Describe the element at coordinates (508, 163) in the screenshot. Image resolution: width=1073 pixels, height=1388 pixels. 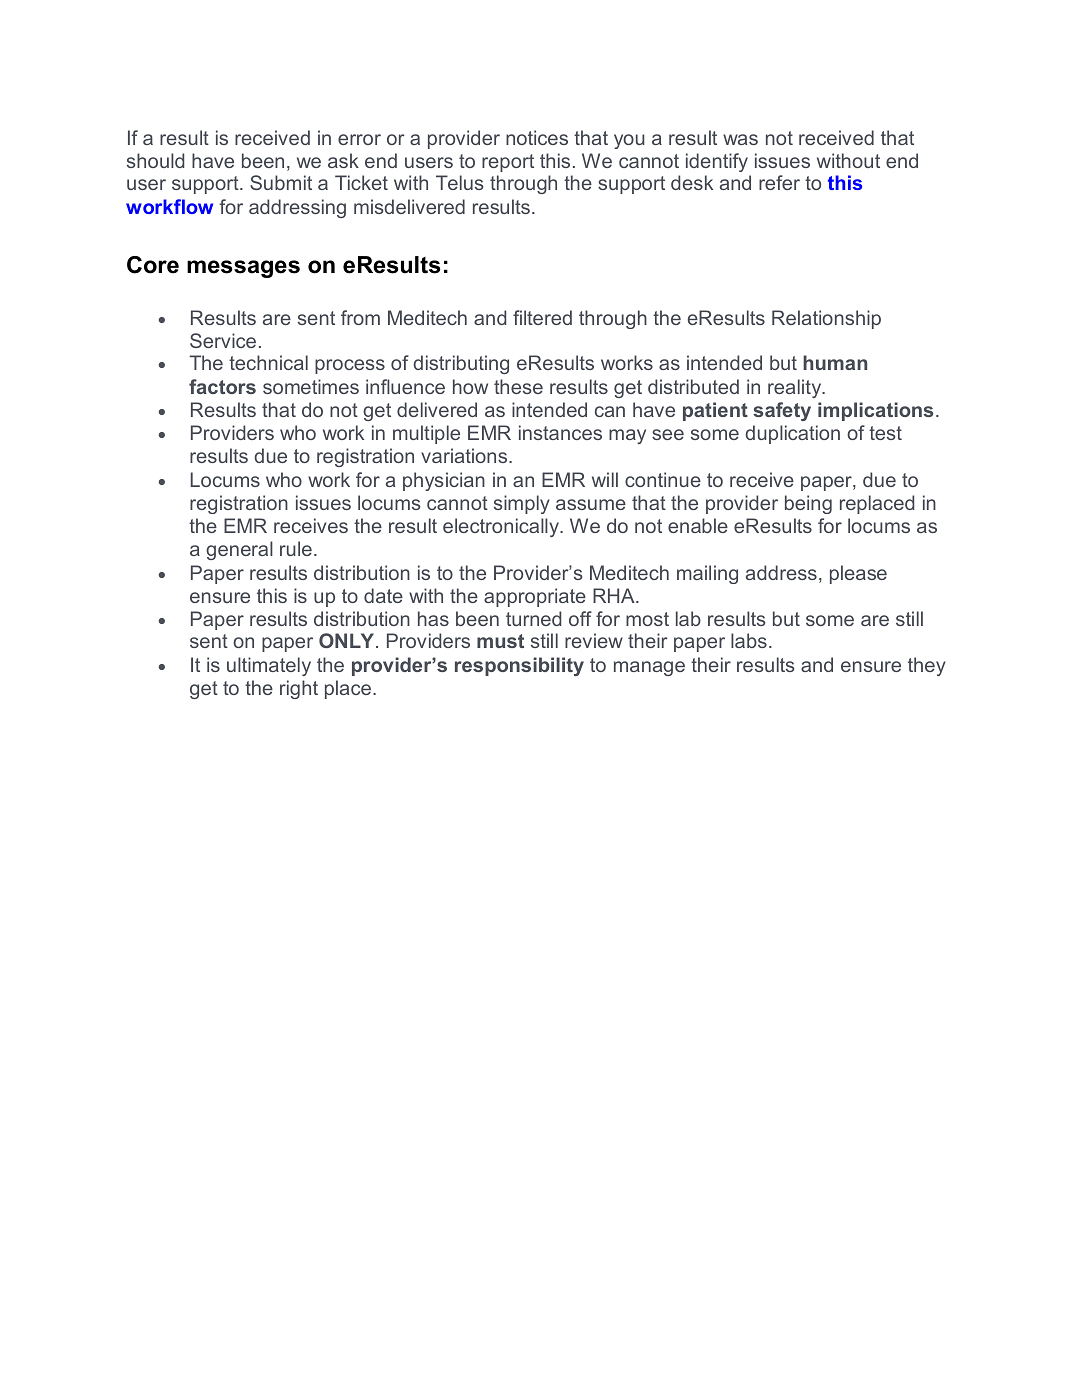
I see `report` at that location.
